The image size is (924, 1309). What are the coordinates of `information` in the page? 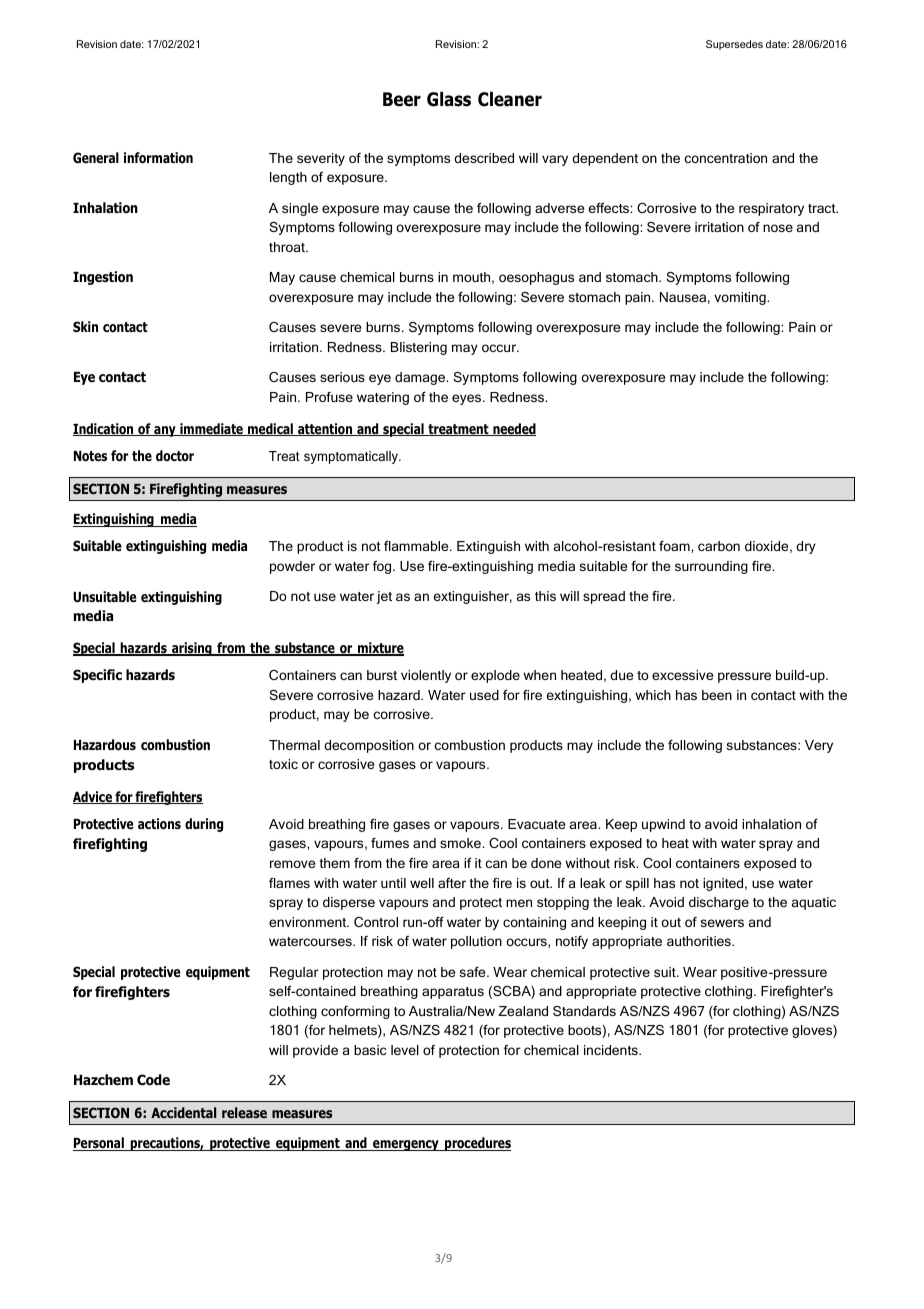 It's located at (158, 158).
